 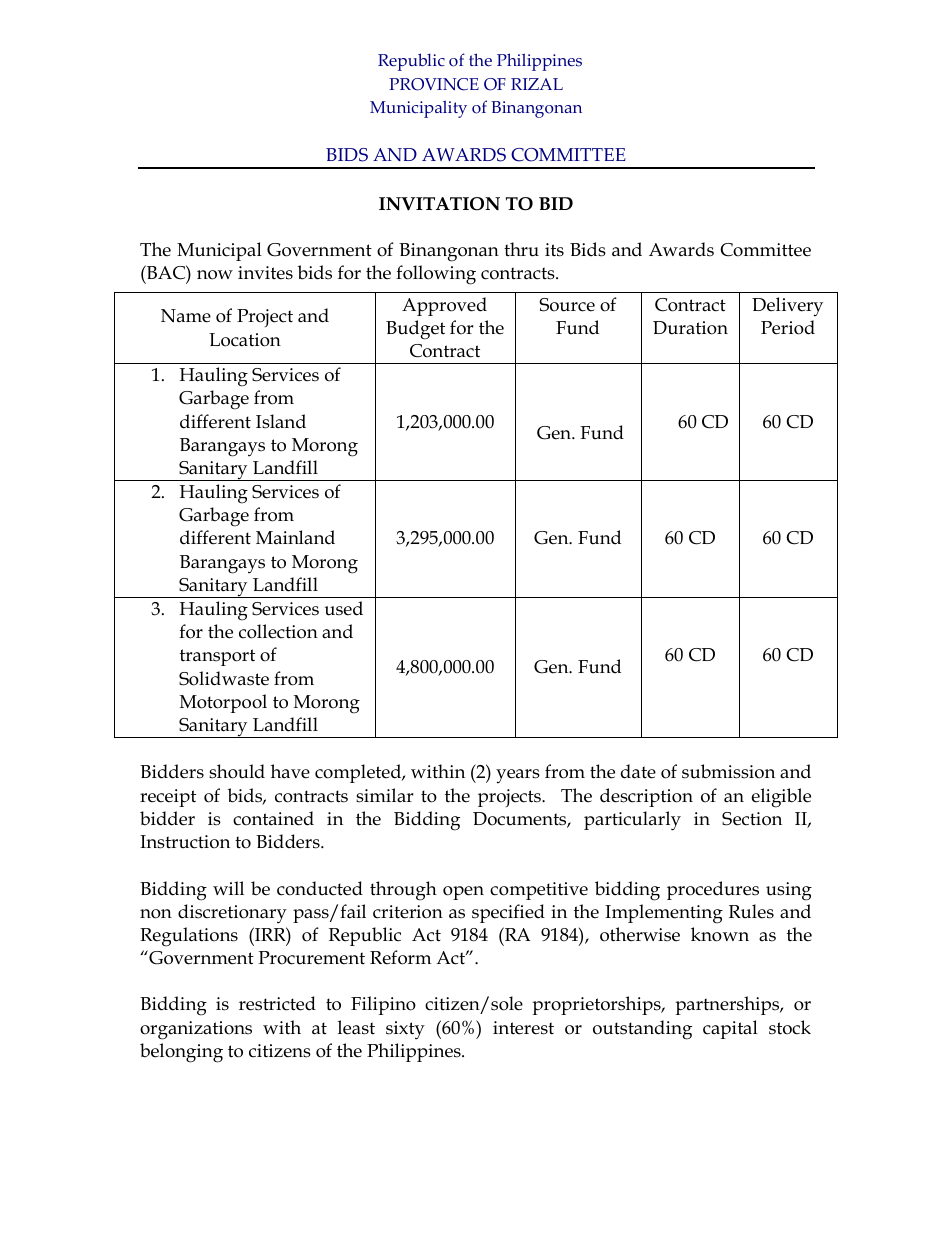 I want to click on invites, so click(x=265, y=273).
